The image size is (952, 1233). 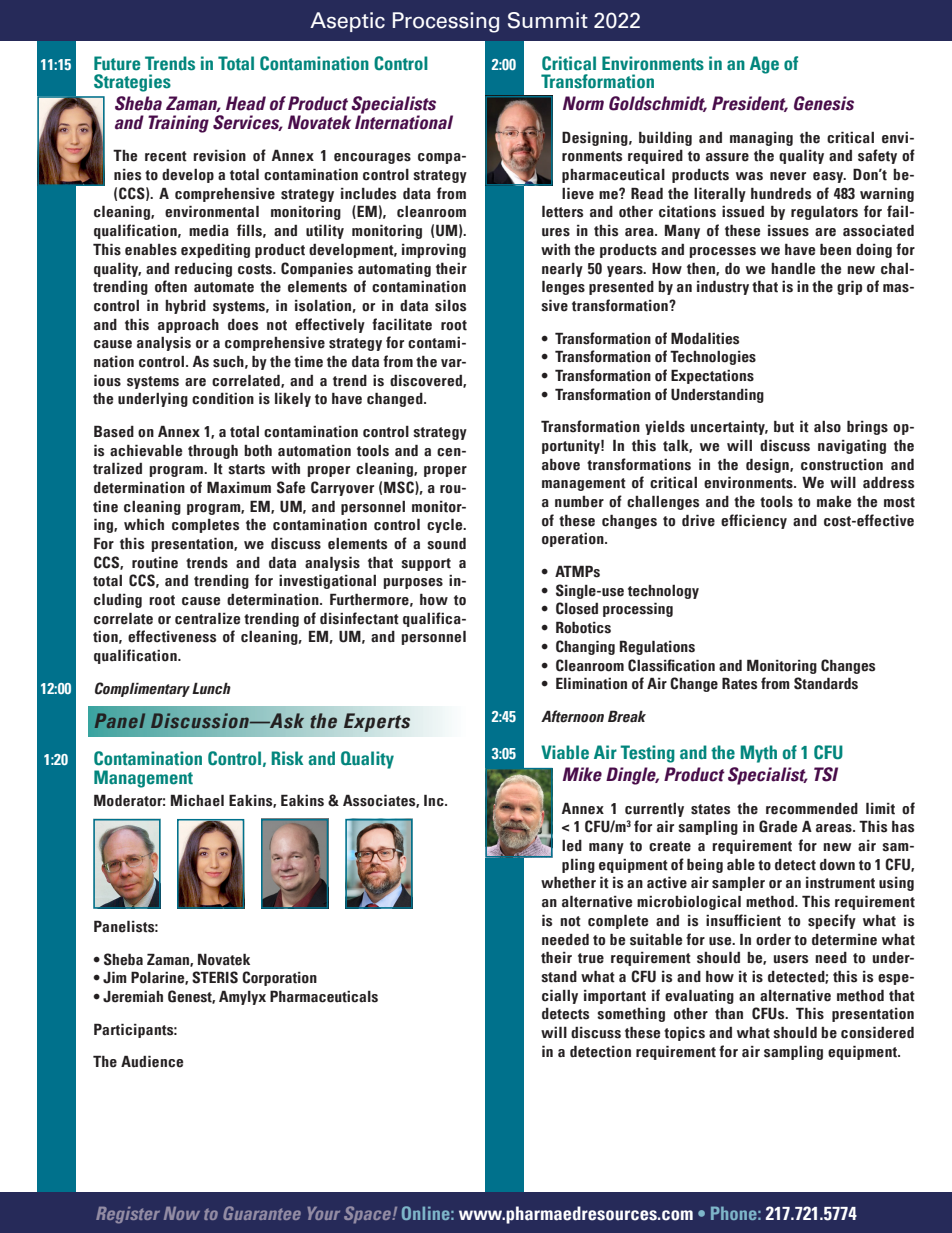 I want to click on recommended, so click(x=812, y=809).
